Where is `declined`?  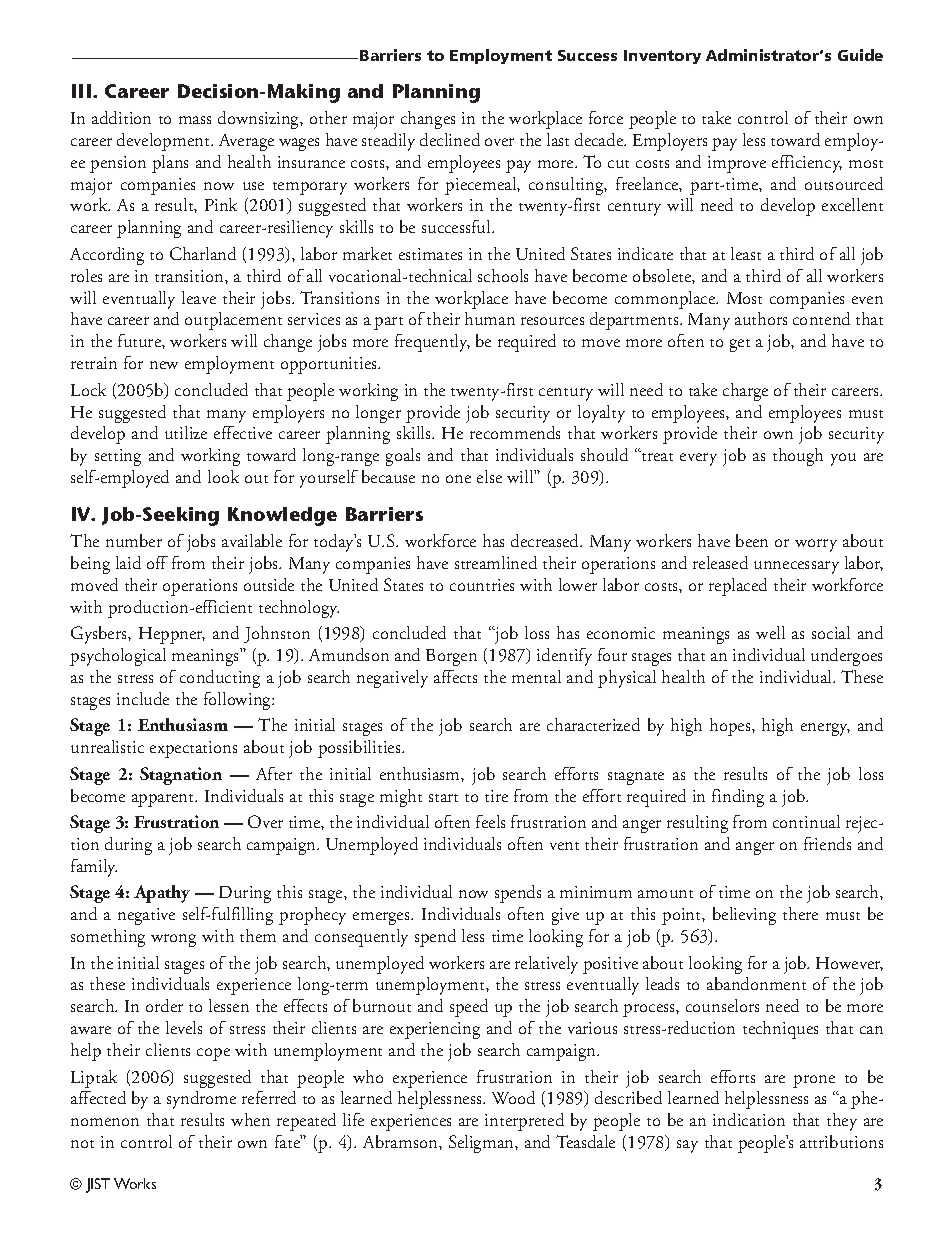 declined is located at coordinates (450, 139).
